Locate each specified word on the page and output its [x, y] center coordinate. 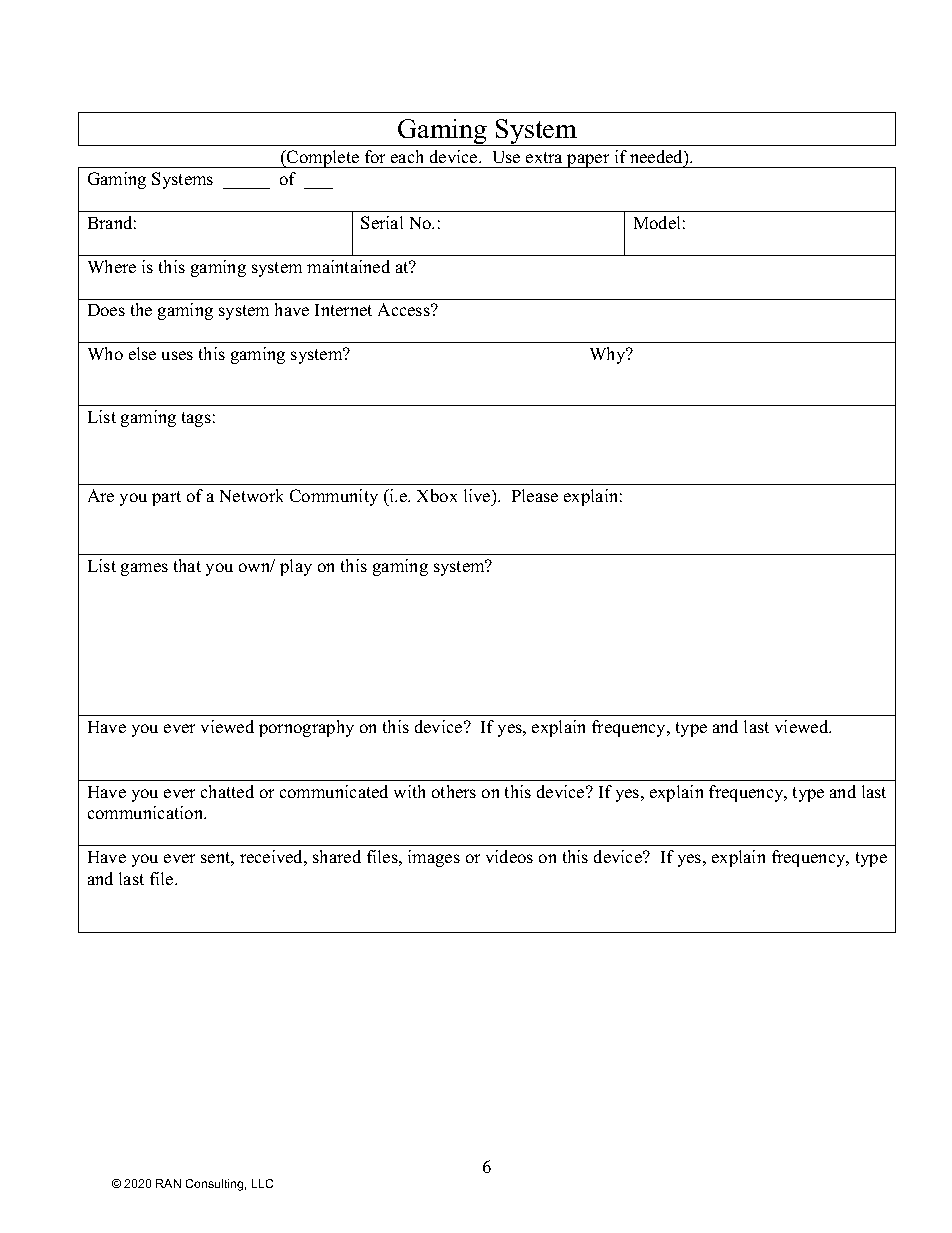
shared [337, 856]
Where [112, 266]
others [454, 791]
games [144, 569]
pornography [306, 728]
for [375, 156]
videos [509, 856]
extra [544, 157]
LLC [262, 1183]
